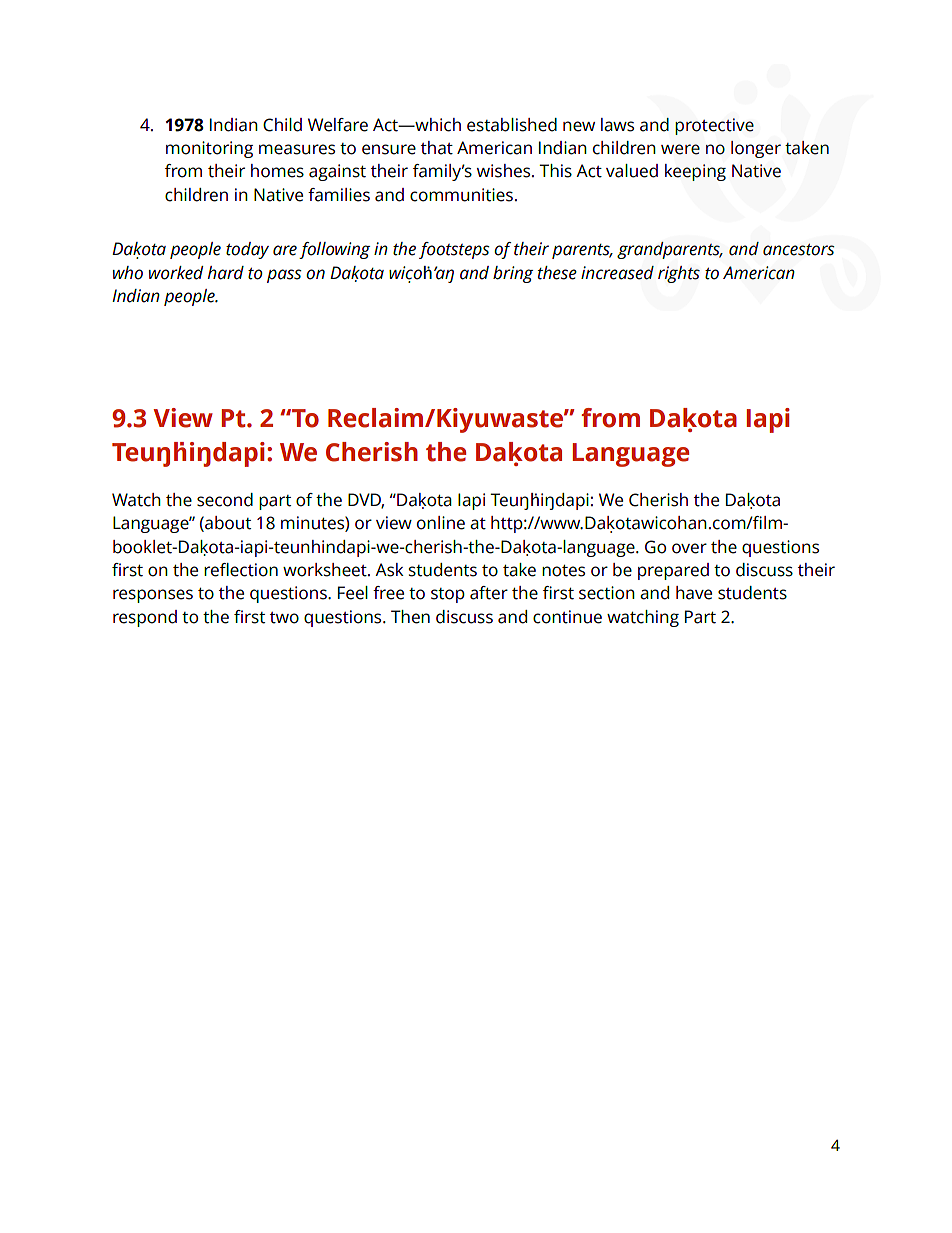 The height and width of the image is (1233, 952). What do you see at coordinates (226, 273) in the image?
I see `hard` at bounding box center [226, 273].
